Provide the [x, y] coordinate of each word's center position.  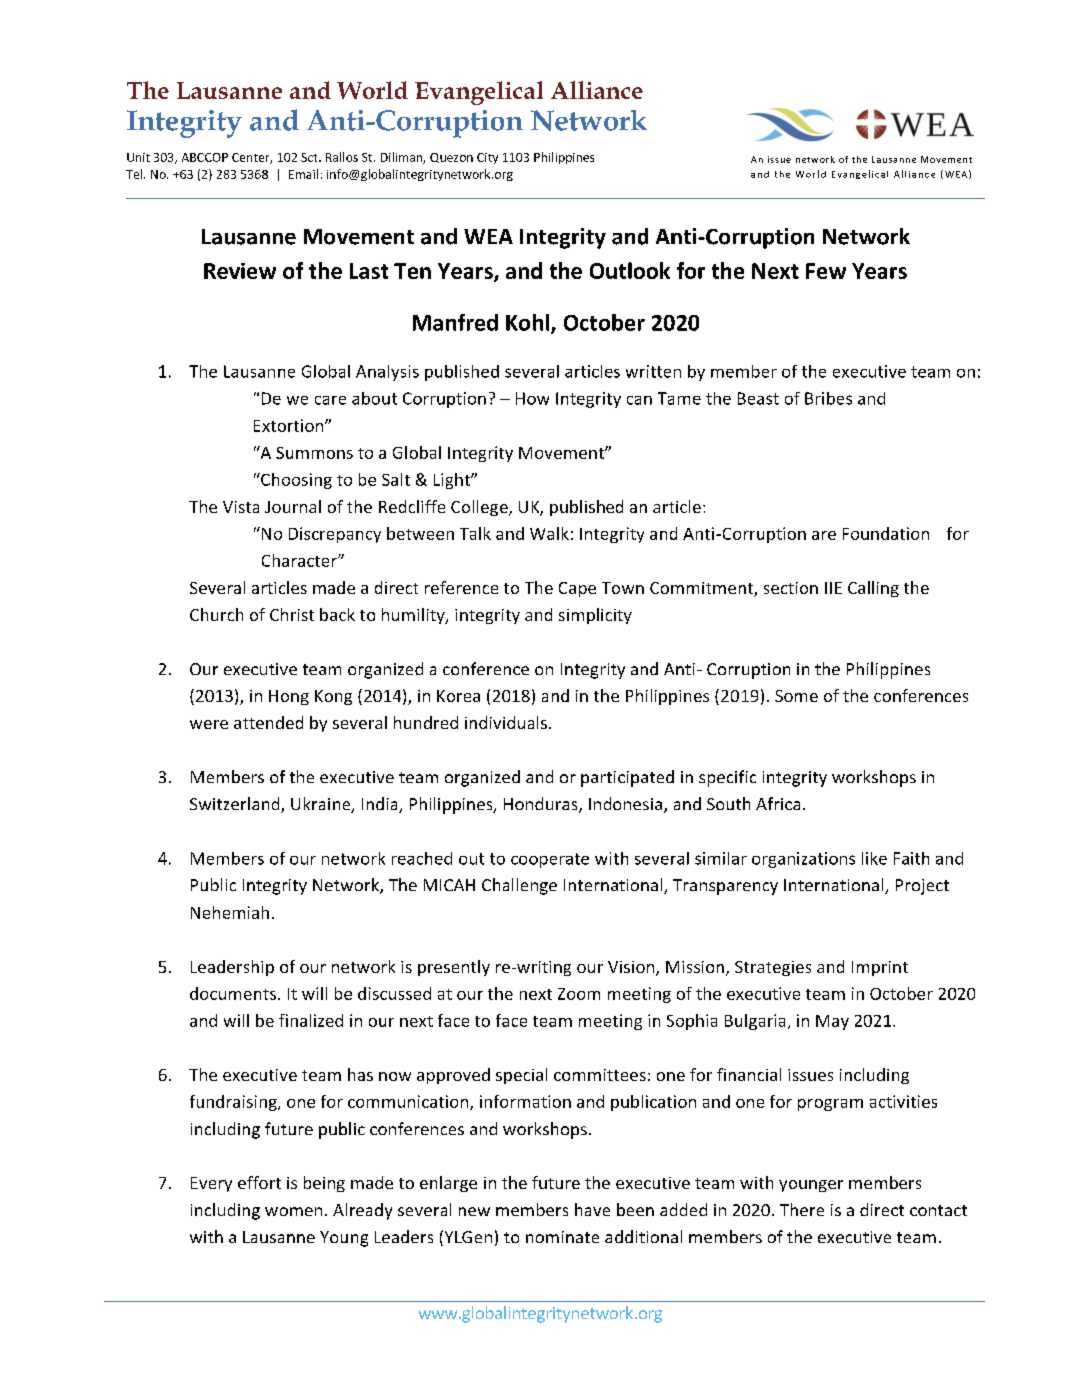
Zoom [579, 994]
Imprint [880, 968]
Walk [549, 533]
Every [211, 1184]
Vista [241, 507]
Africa [778, 803]
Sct [310, 157]
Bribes [828, 398]
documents [233, 993]
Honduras [542, 805]
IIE [833, 588]
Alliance [597, 90]
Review [240, 271]
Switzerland [236, 805]
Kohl [529, 323]
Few [826, 271]
